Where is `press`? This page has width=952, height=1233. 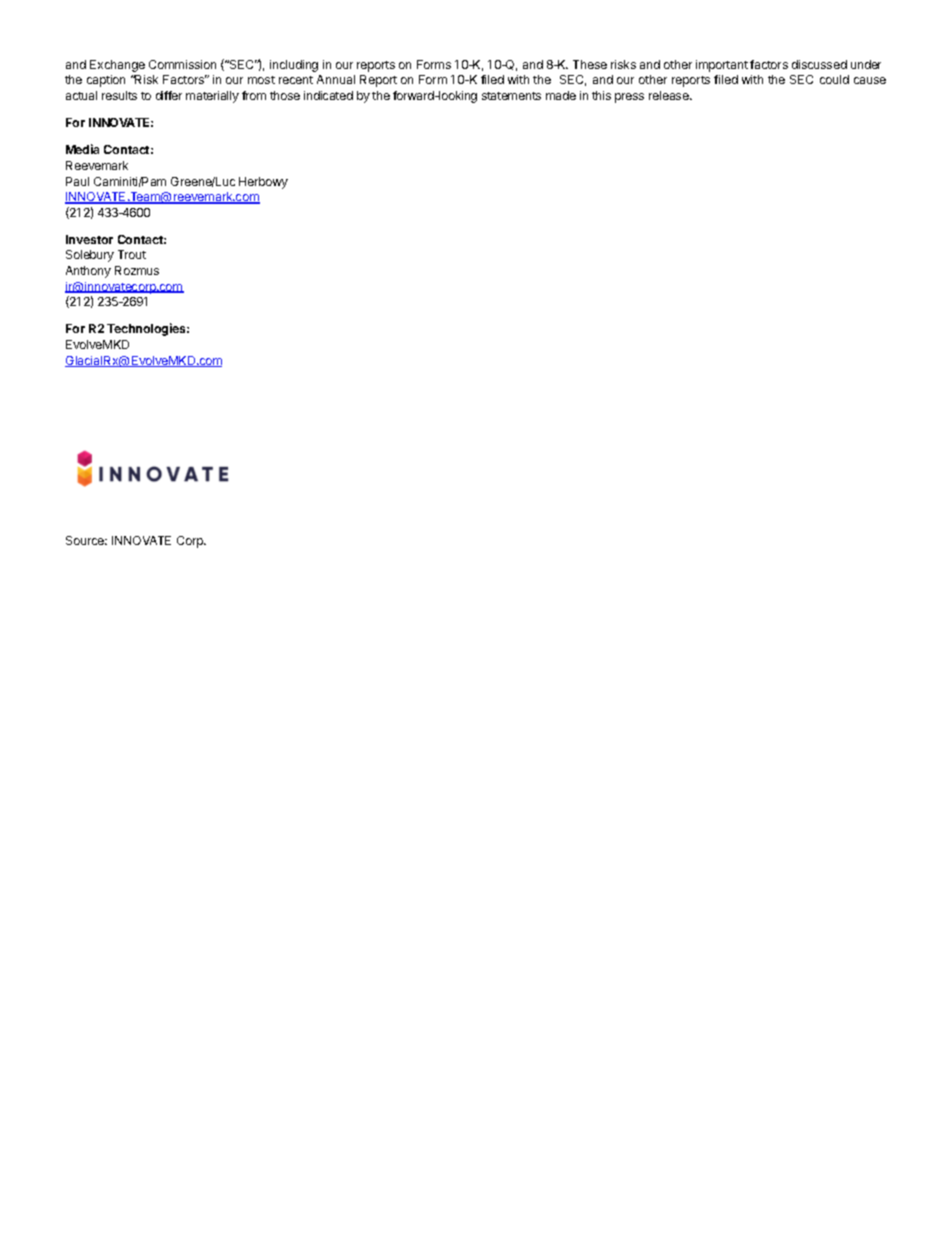
press is located at coordinates (629, 98).
